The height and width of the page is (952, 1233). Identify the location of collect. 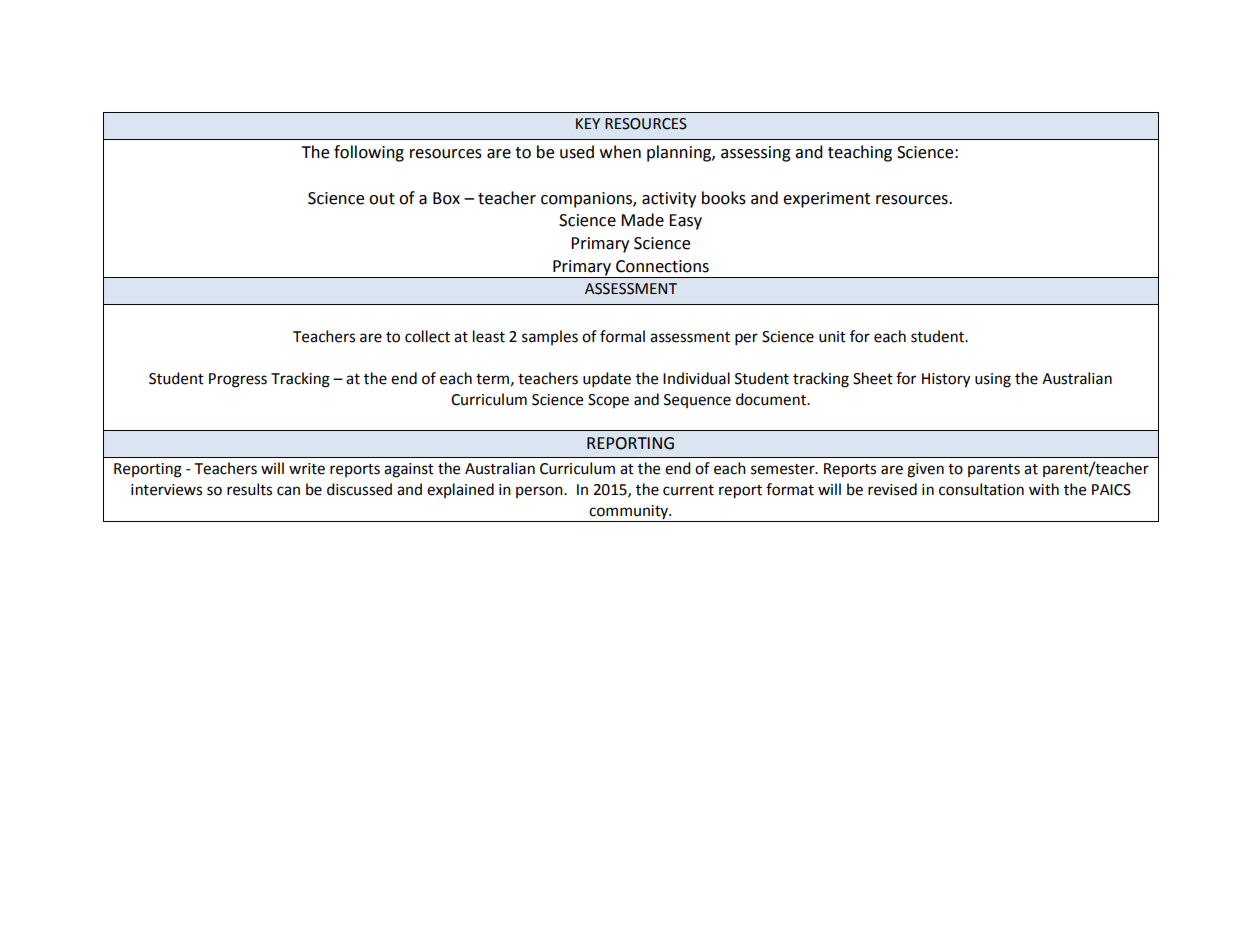
(427, 336).
